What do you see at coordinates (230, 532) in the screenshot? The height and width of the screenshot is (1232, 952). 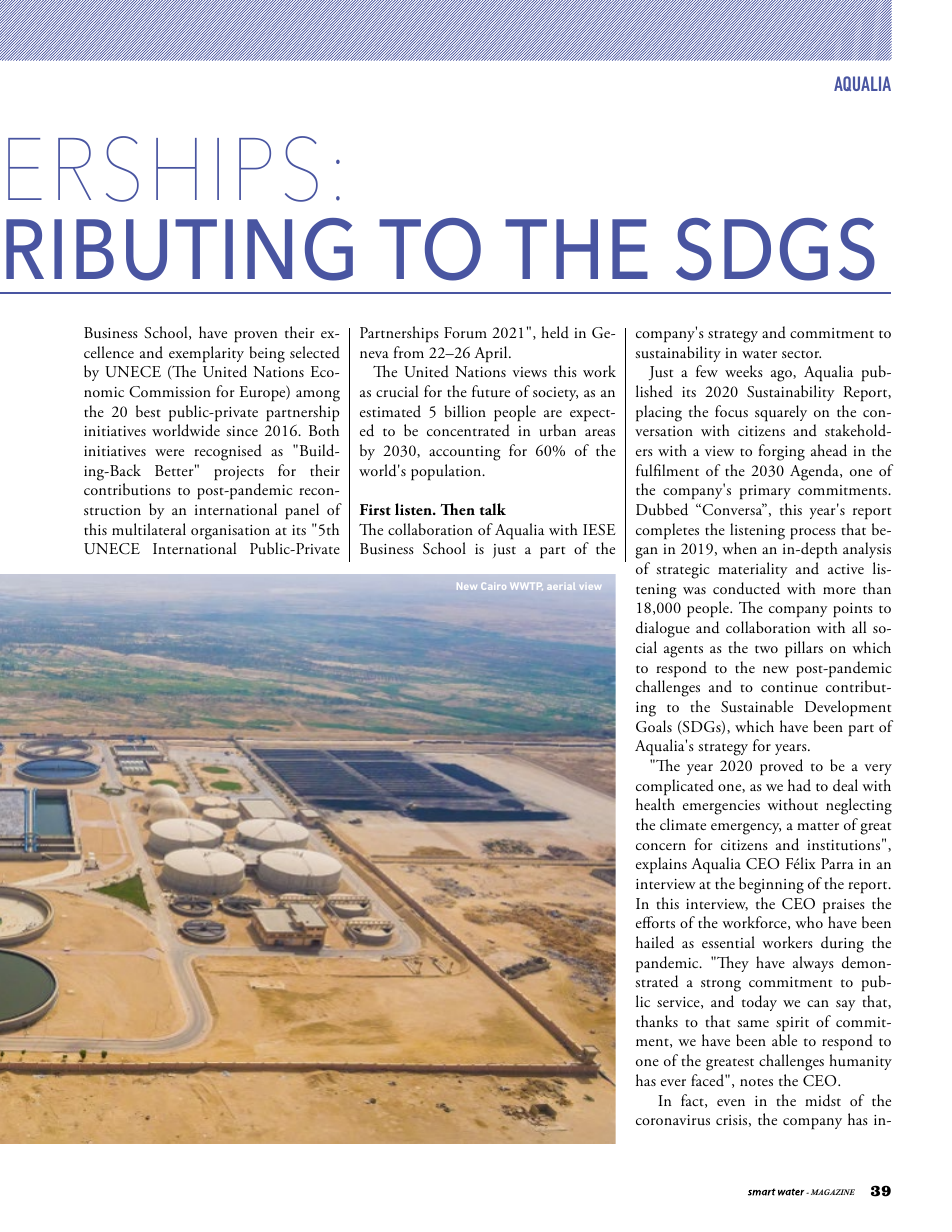 I see `organisation` at bounding box center [230, 532].
